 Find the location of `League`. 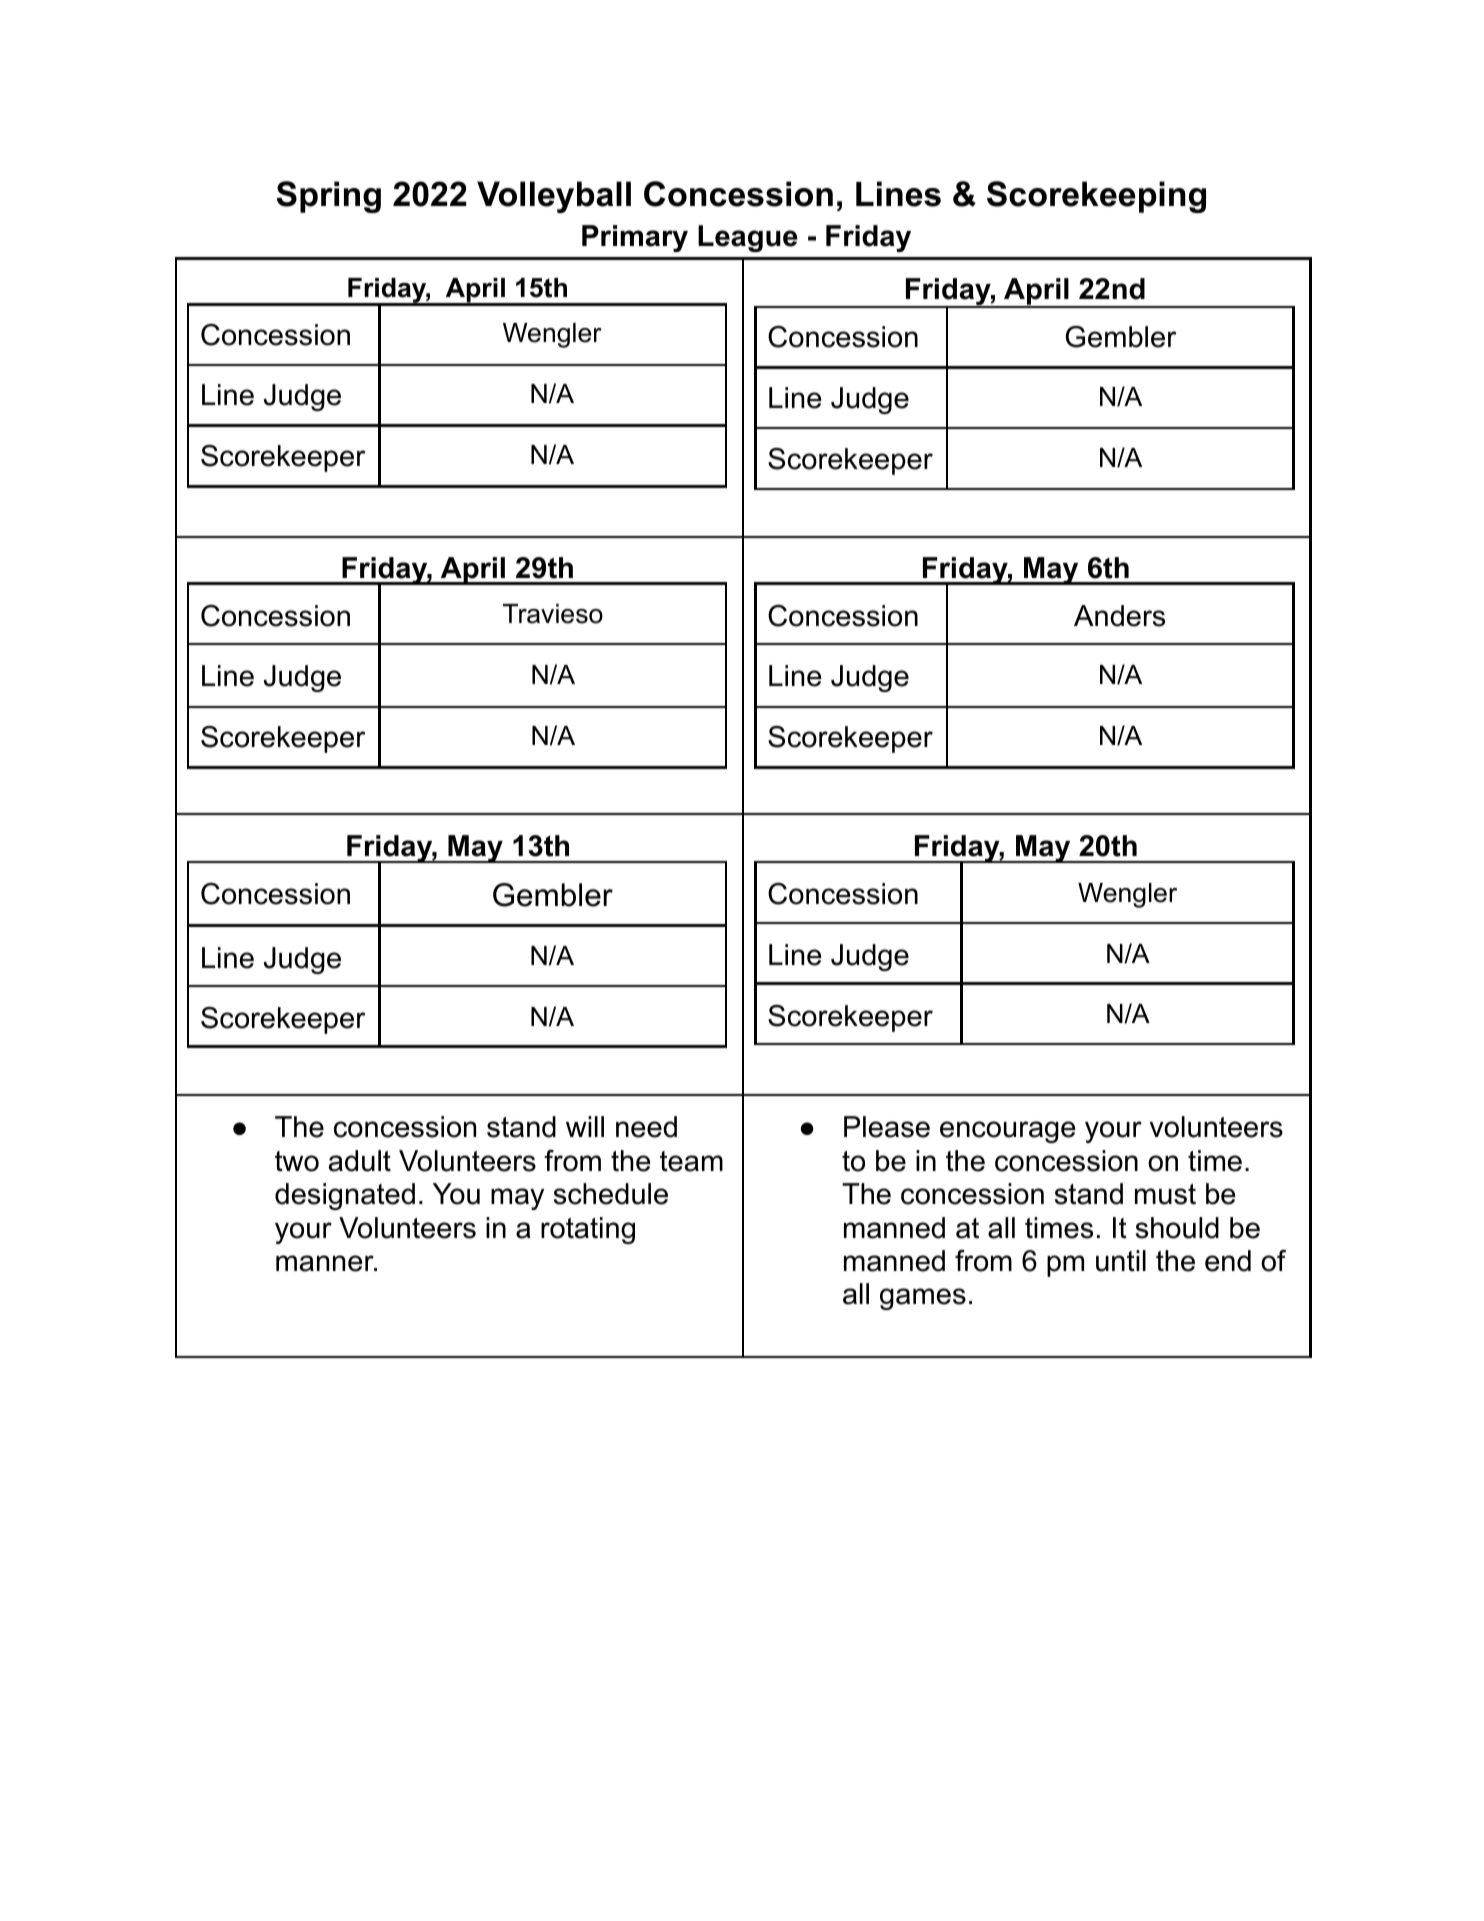

League is located at coordinates (748, 238).
